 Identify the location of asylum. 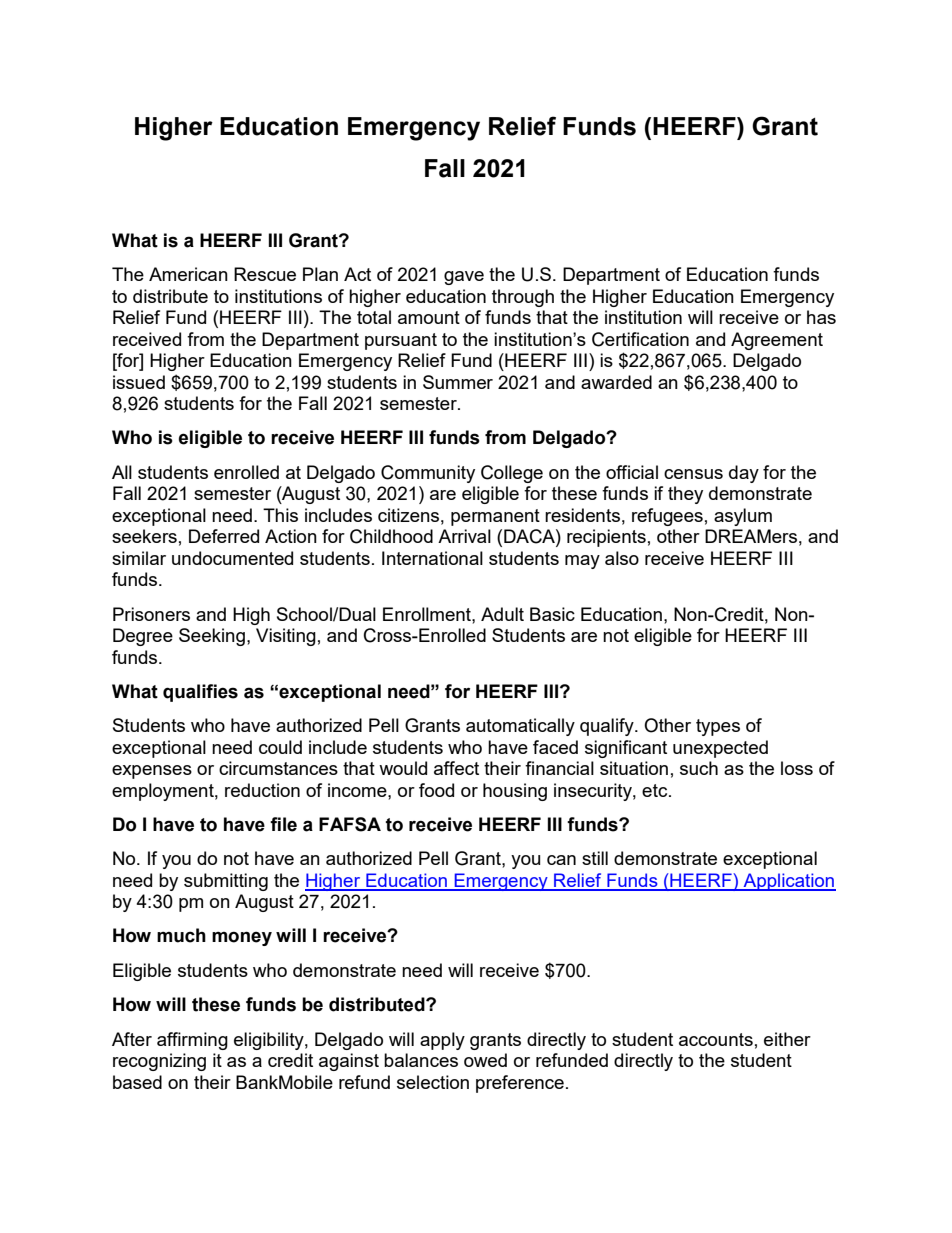
(743, 517).
